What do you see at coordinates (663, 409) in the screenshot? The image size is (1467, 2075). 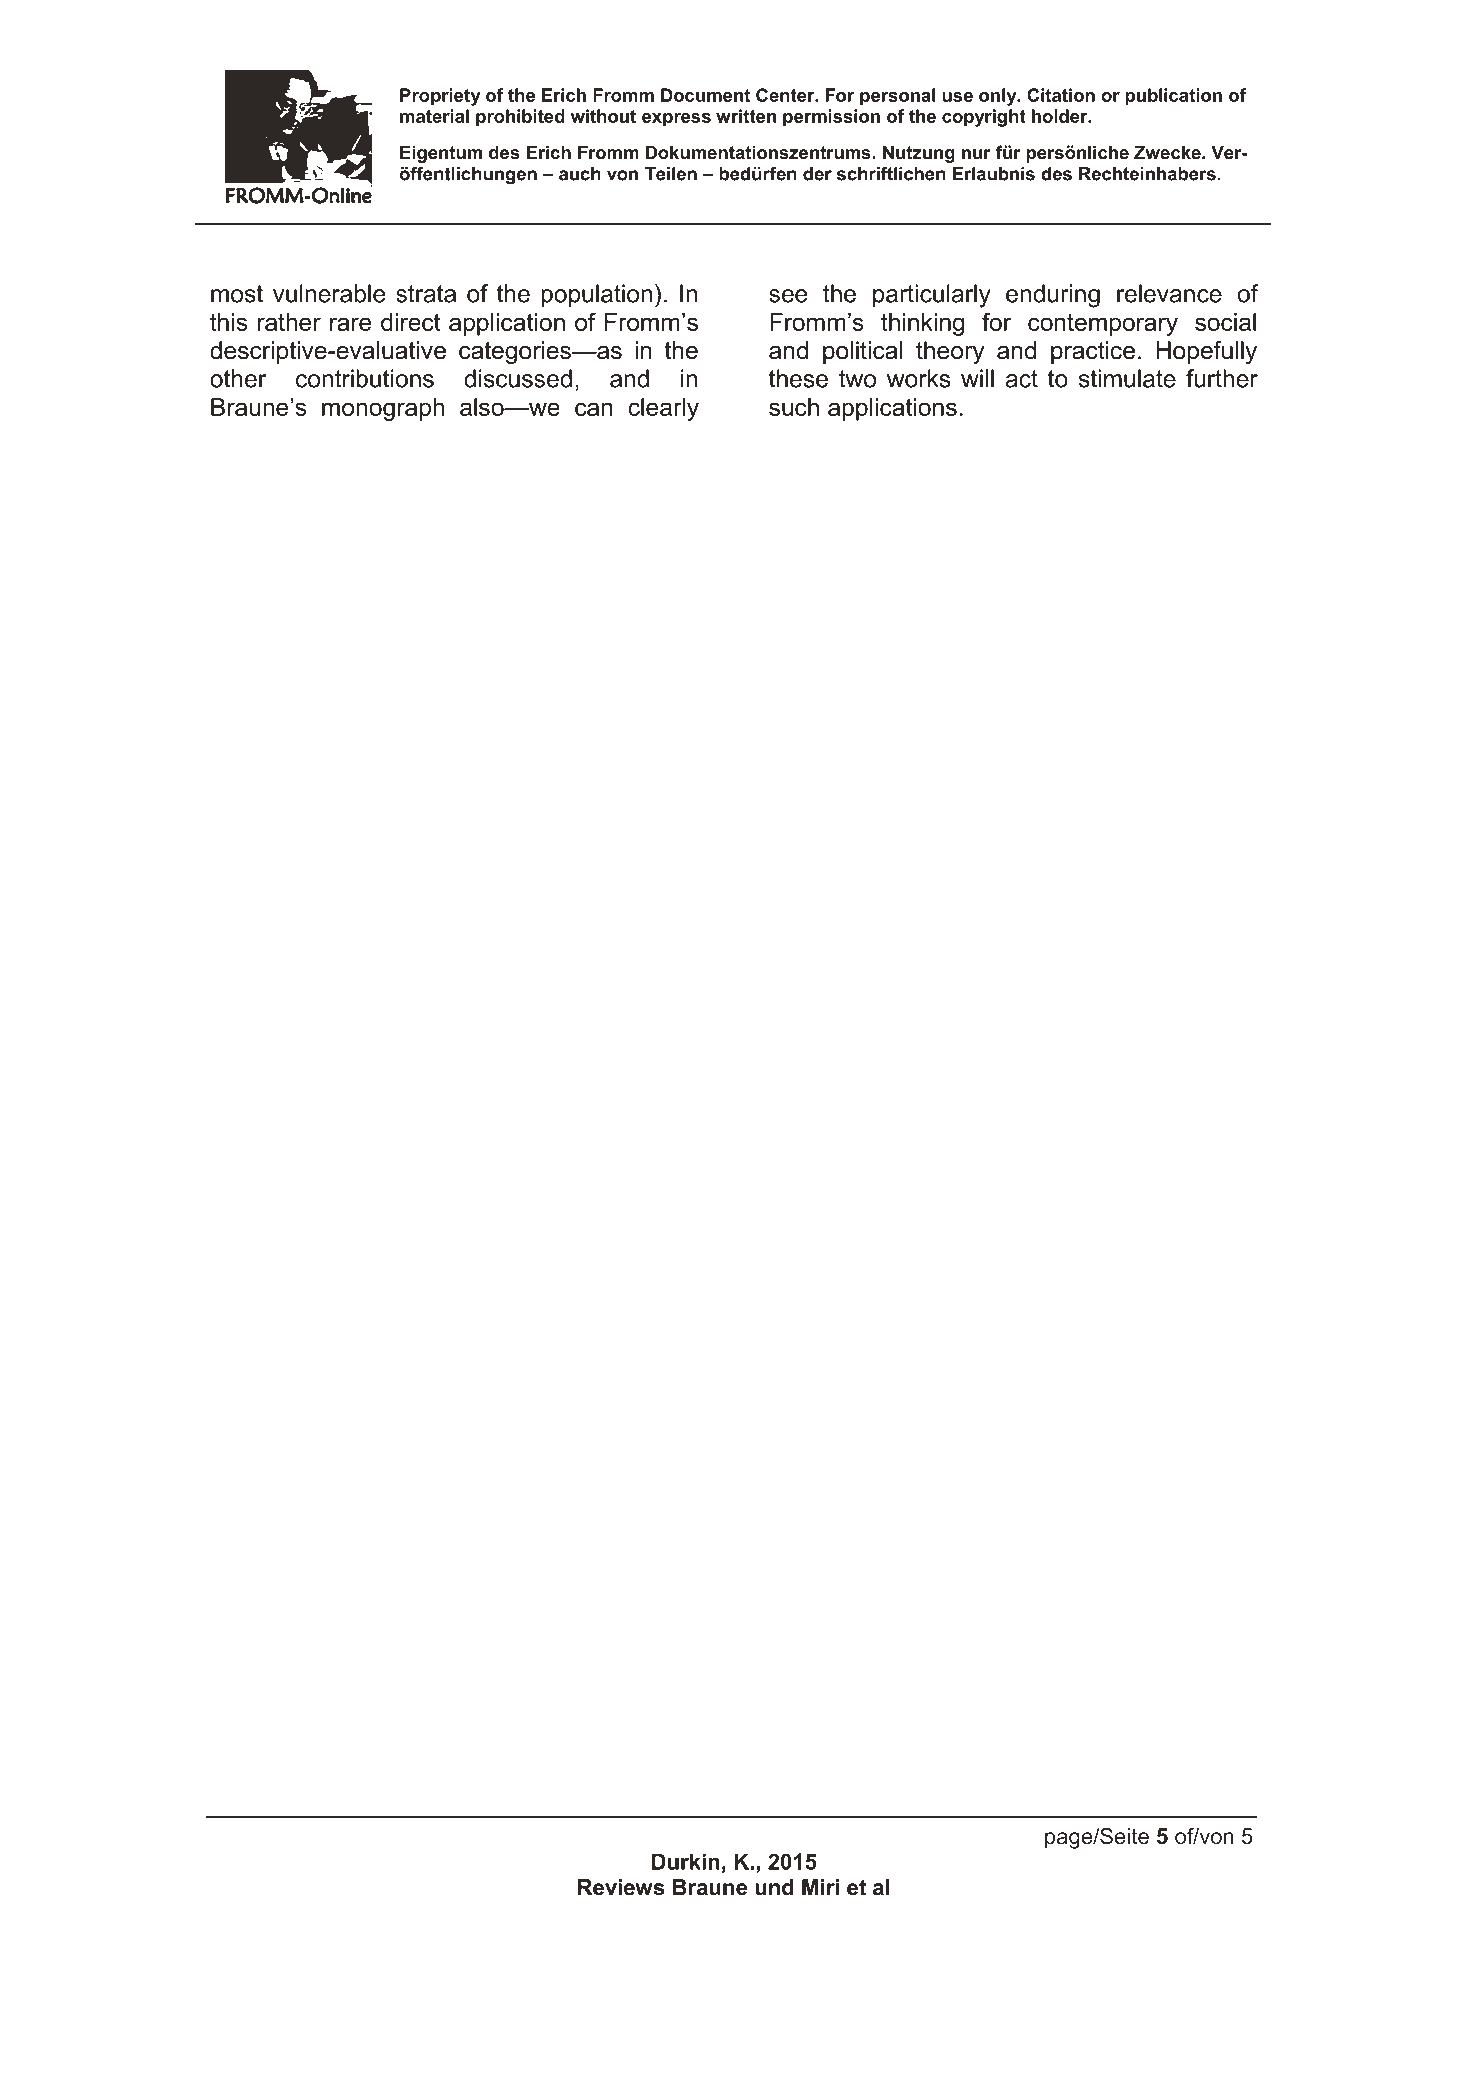 I see `clearly` at bounding box center [663, 409].
